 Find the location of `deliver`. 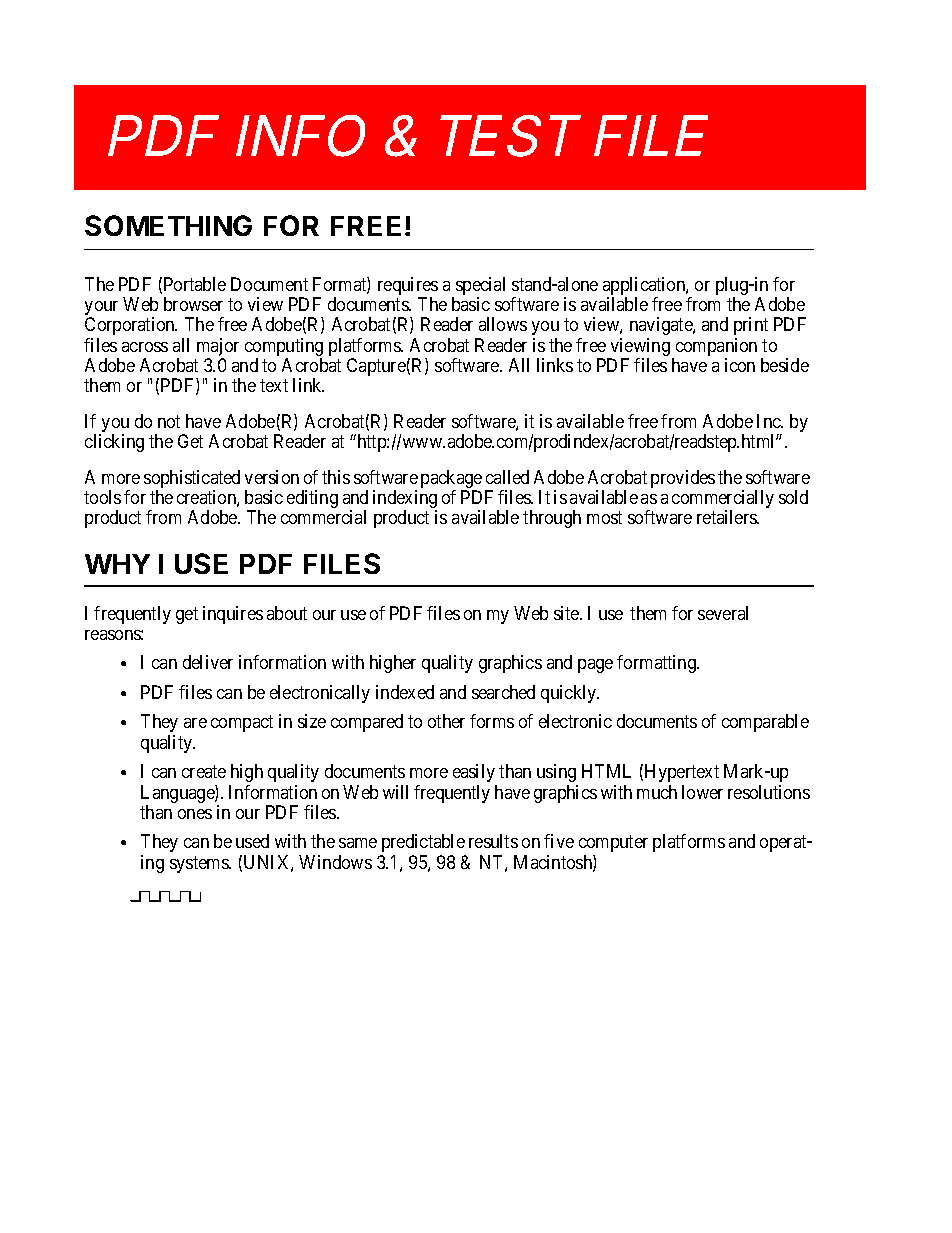

deliver is located at coordinates (208, 662).
